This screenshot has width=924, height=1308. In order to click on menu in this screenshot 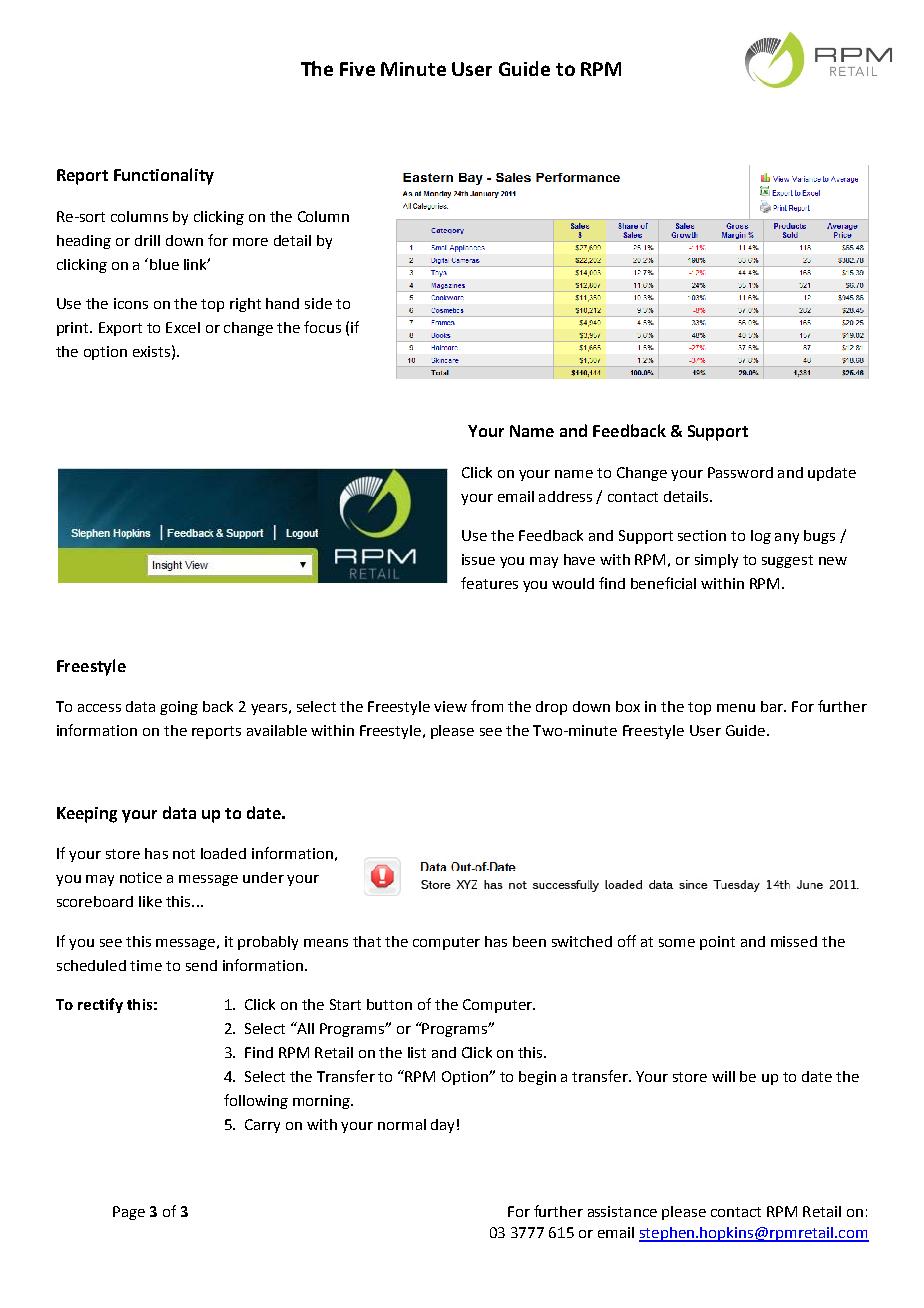, I will do `click(736, 708)`.
